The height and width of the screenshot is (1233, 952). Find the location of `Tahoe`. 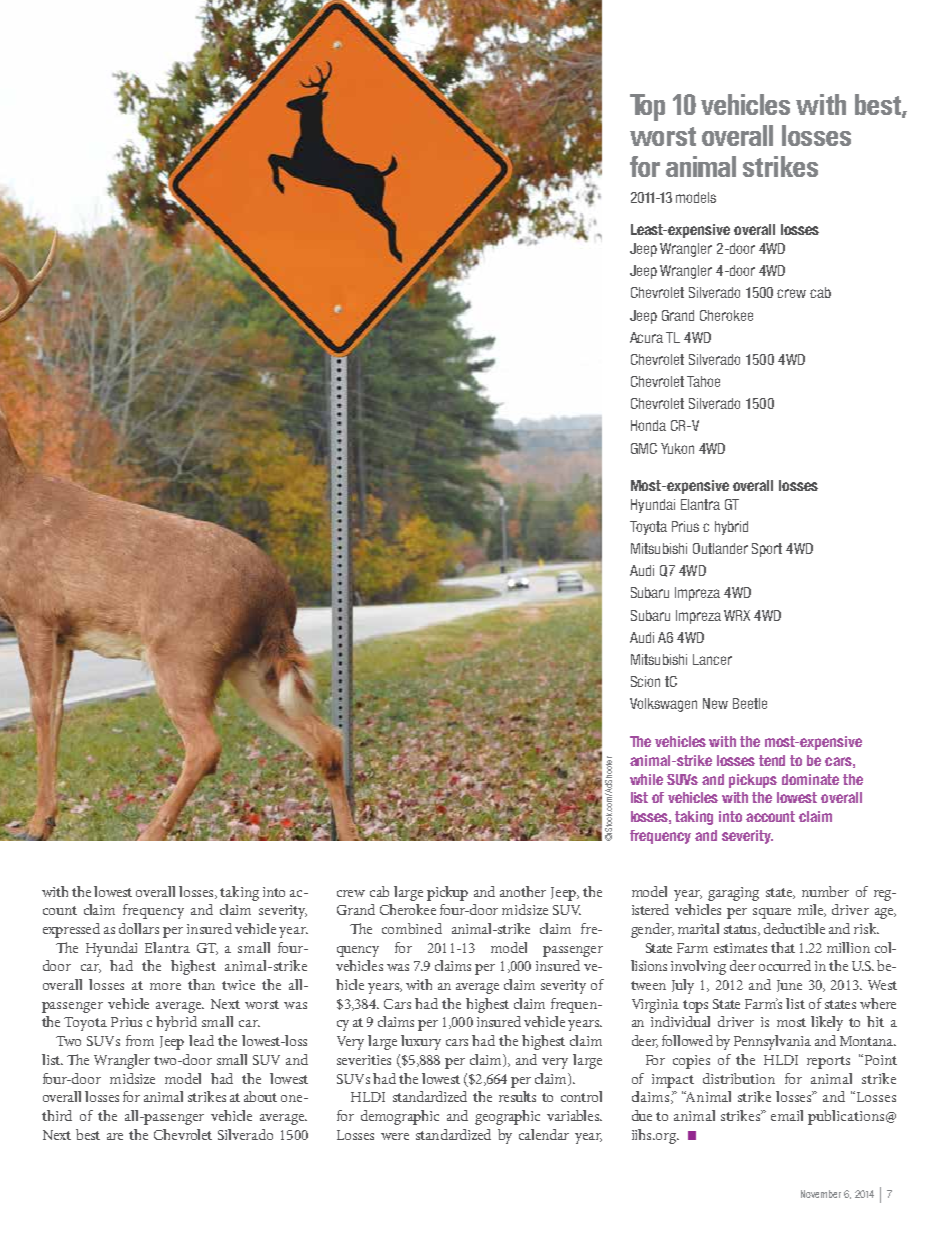

Tahoe is located at coordinates (703, 381).
